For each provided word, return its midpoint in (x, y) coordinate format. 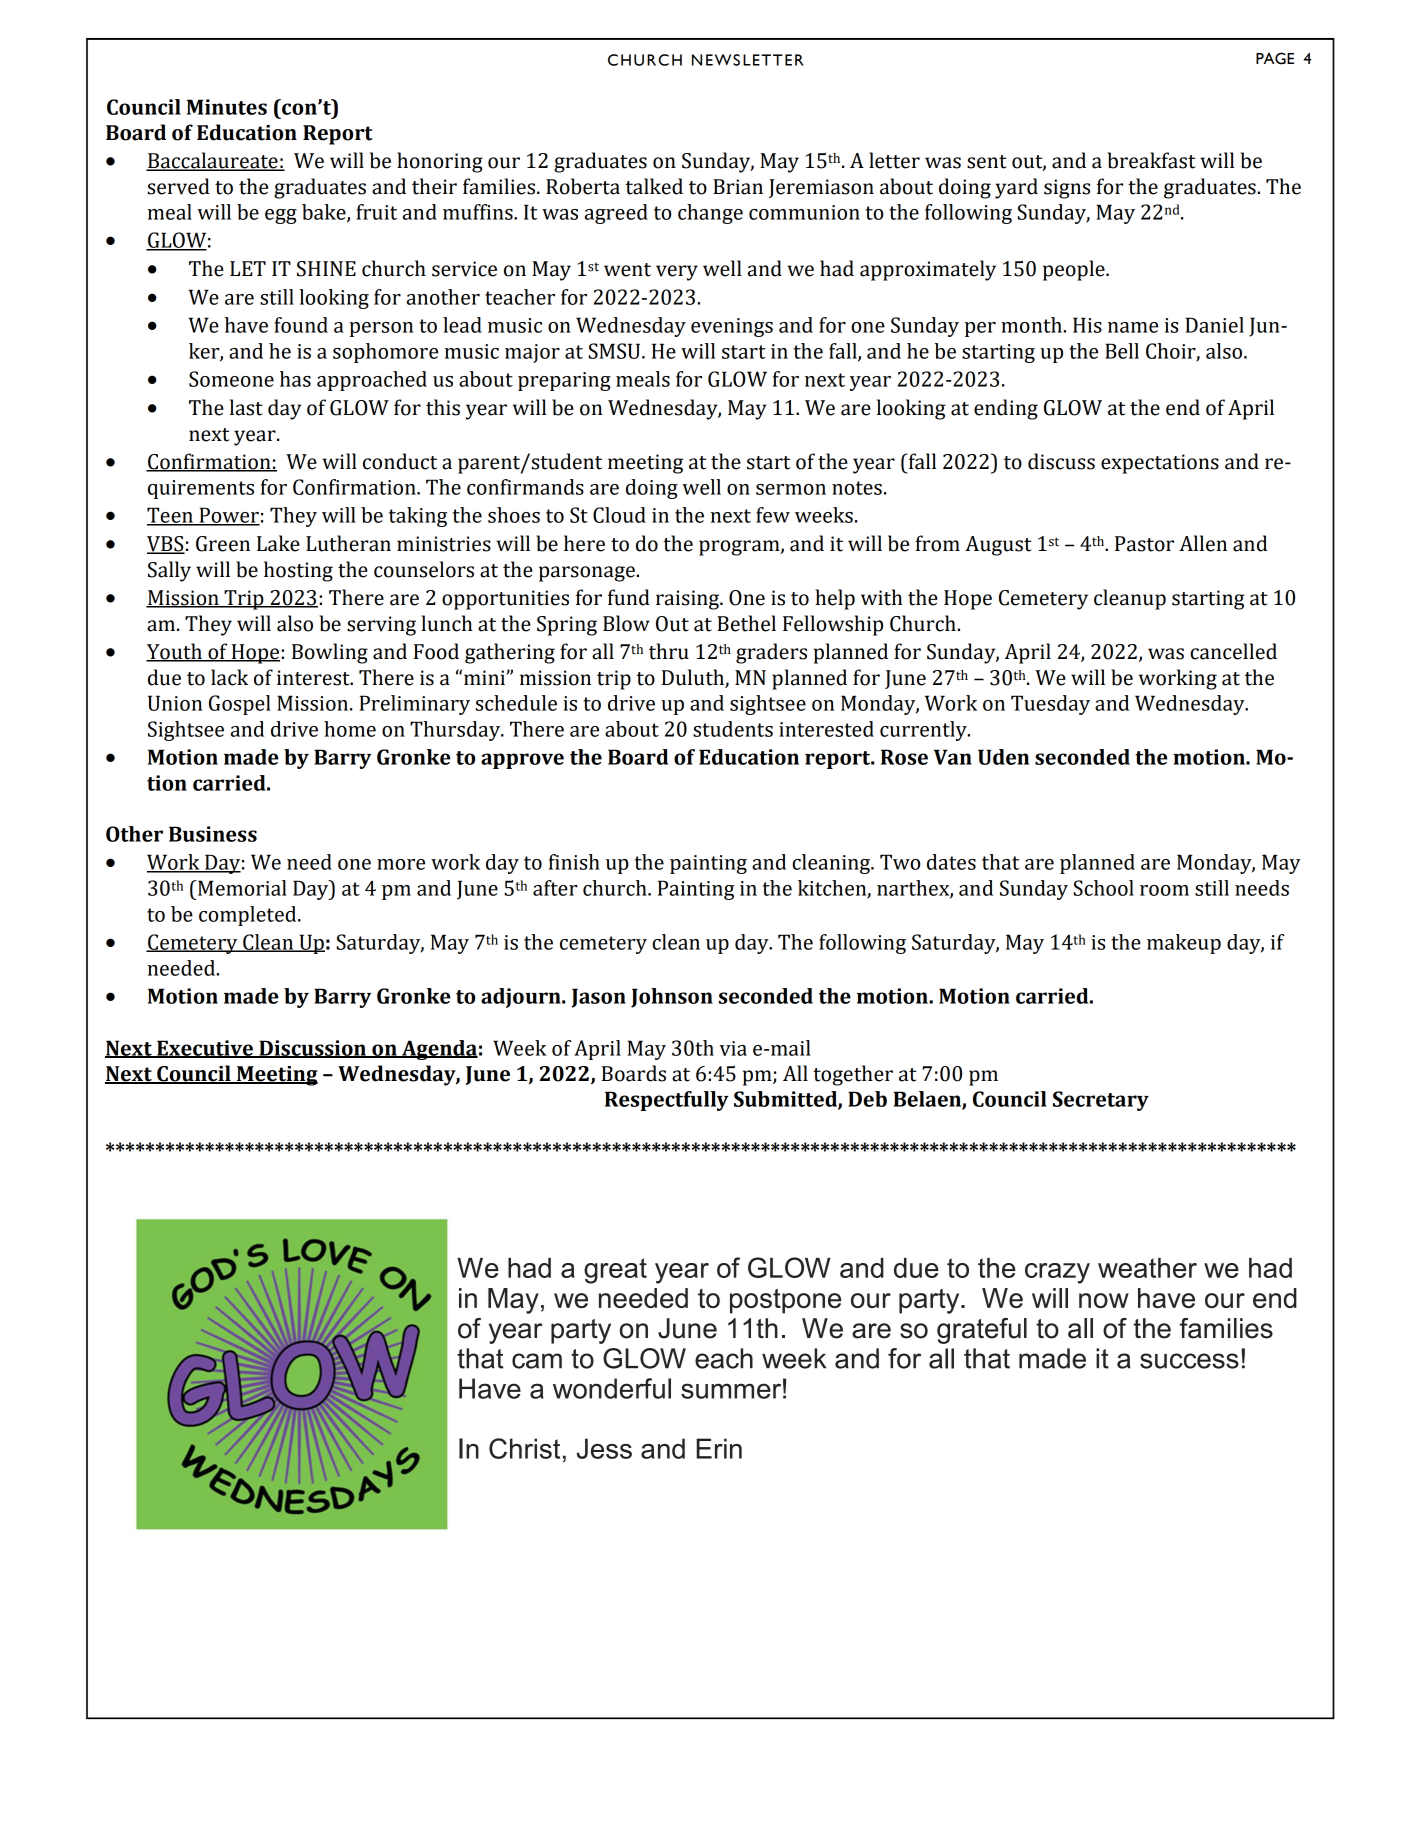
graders (771, 653)
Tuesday (1050, 705)
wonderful (612, 1388)
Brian (738, 187)
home (350, 729)
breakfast (1151, 160)
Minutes (227, 107)
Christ (524, 1448)
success (1189, 1361)
